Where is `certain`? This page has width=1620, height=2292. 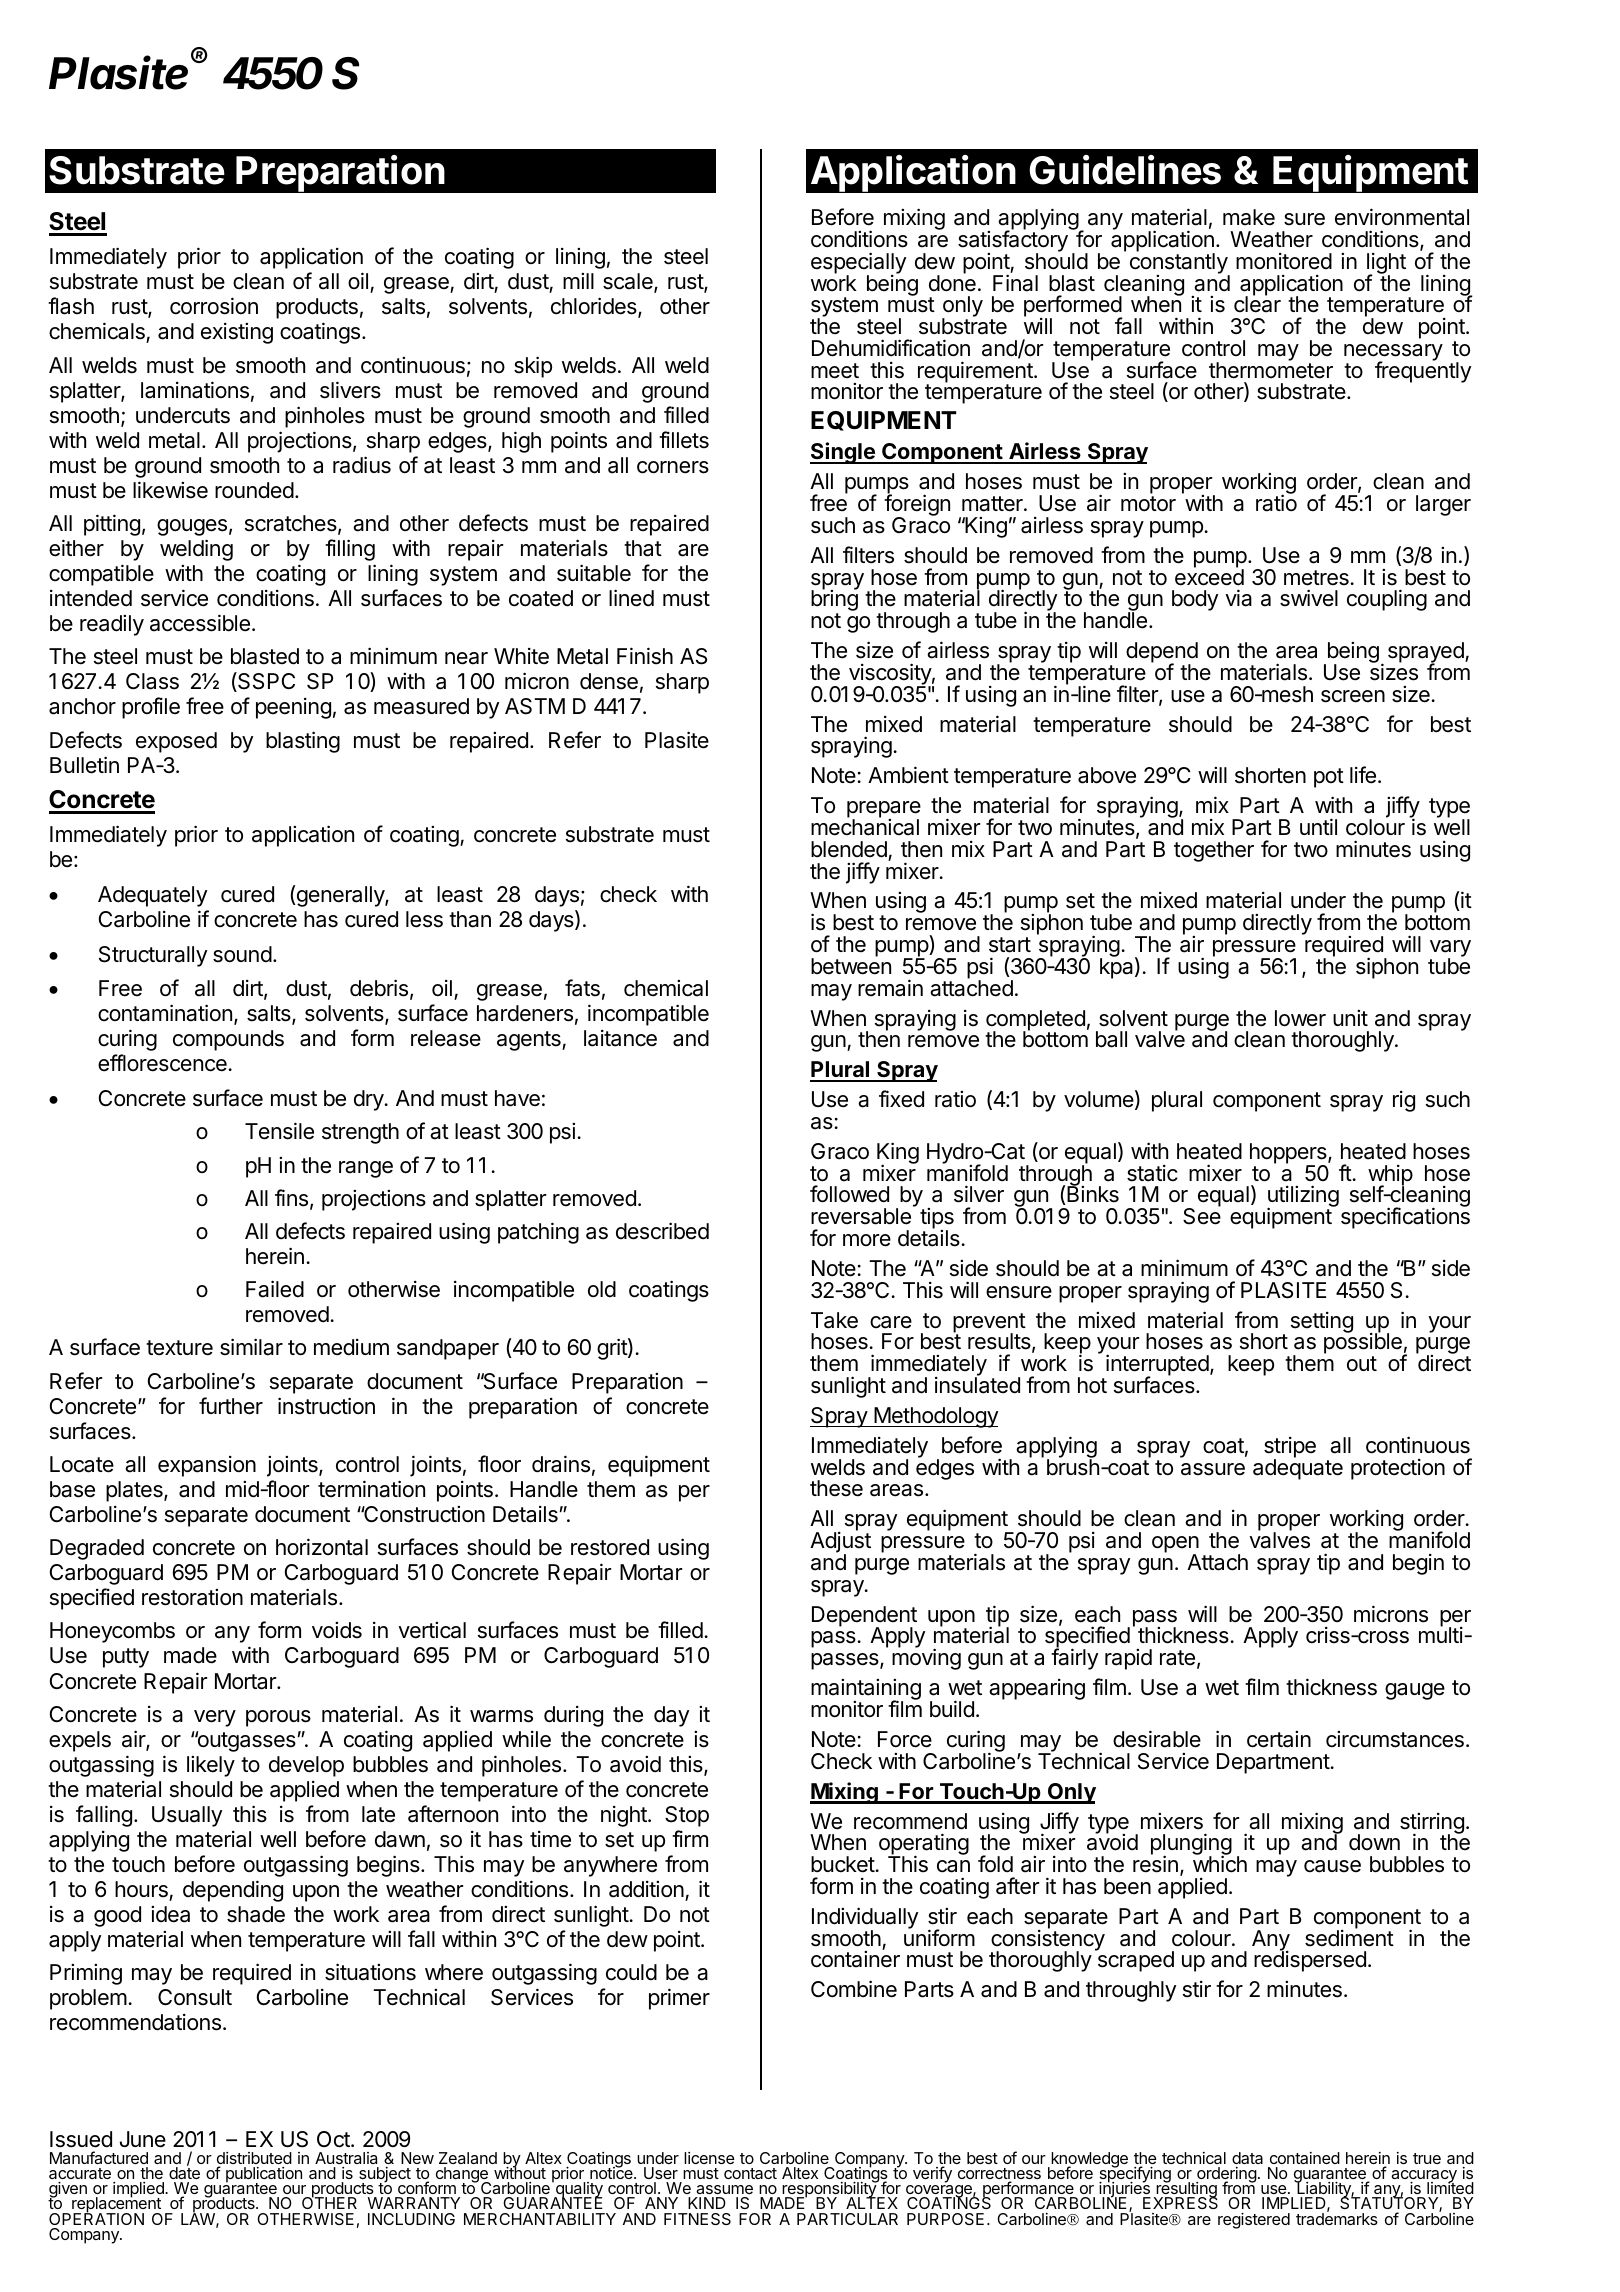 certain is located at coordinates (1279, 1739).
